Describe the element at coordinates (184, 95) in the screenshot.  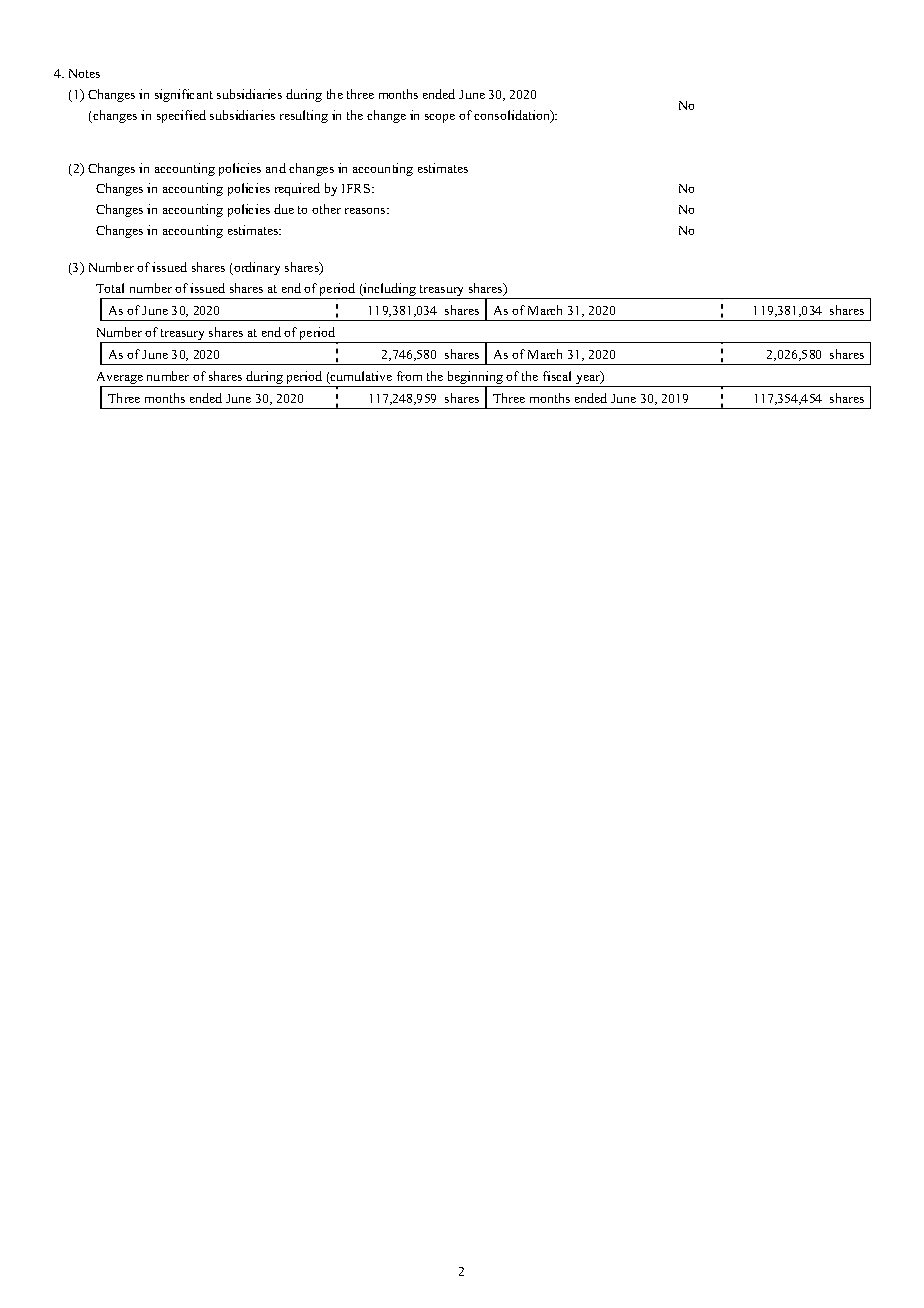
I see `significant` at that location.
